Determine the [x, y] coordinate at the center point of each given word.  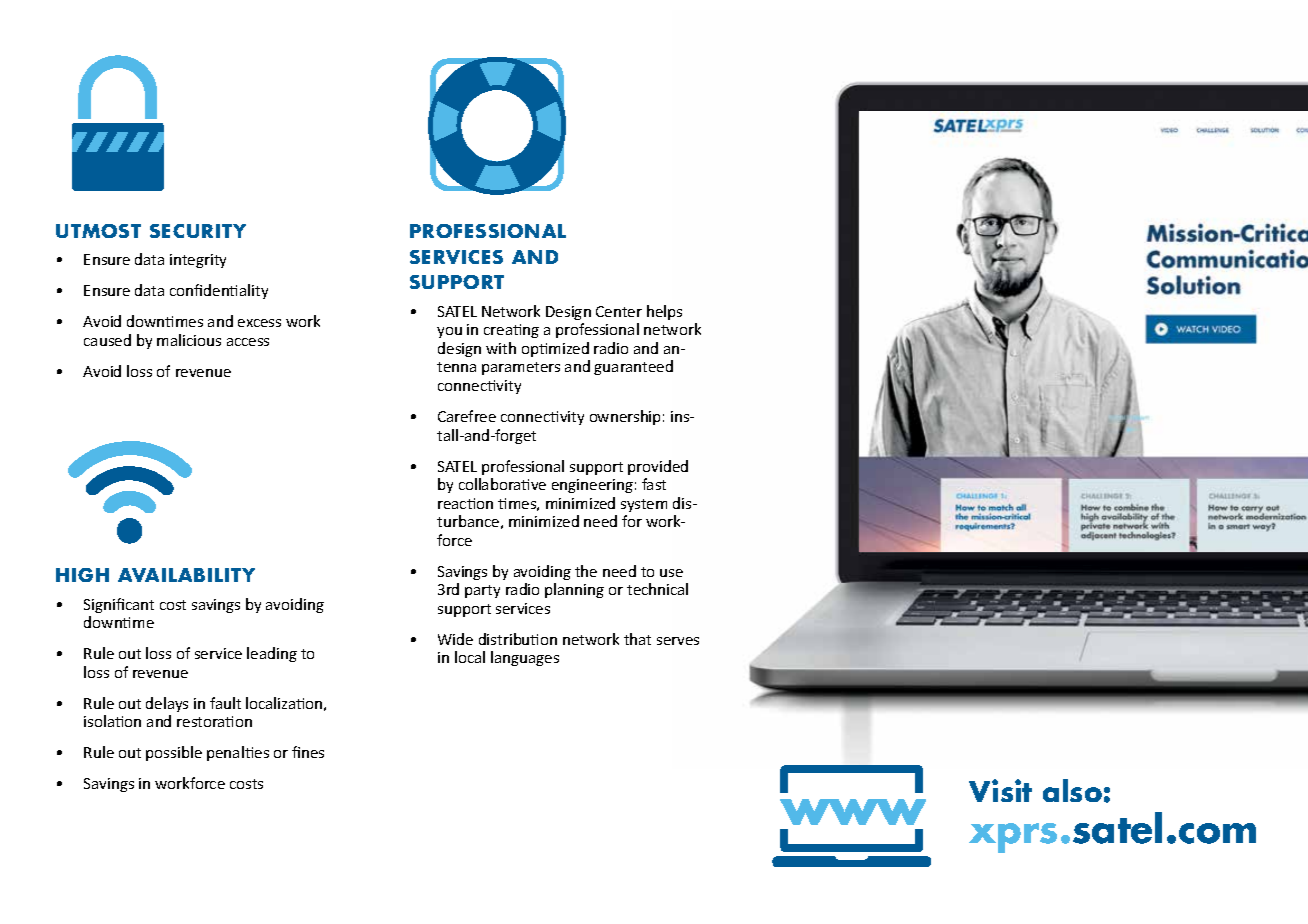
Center [619, 311]
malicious [189, 340]
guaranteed [633, 367]
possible [174, 753]
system [644, 505]
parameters [521, 368]
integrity [198, 261]
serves [678, 641]
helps [664, 312]
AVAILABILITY [186, 575]
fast [654, 484]
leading [272, 654]
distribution [518, 639]
